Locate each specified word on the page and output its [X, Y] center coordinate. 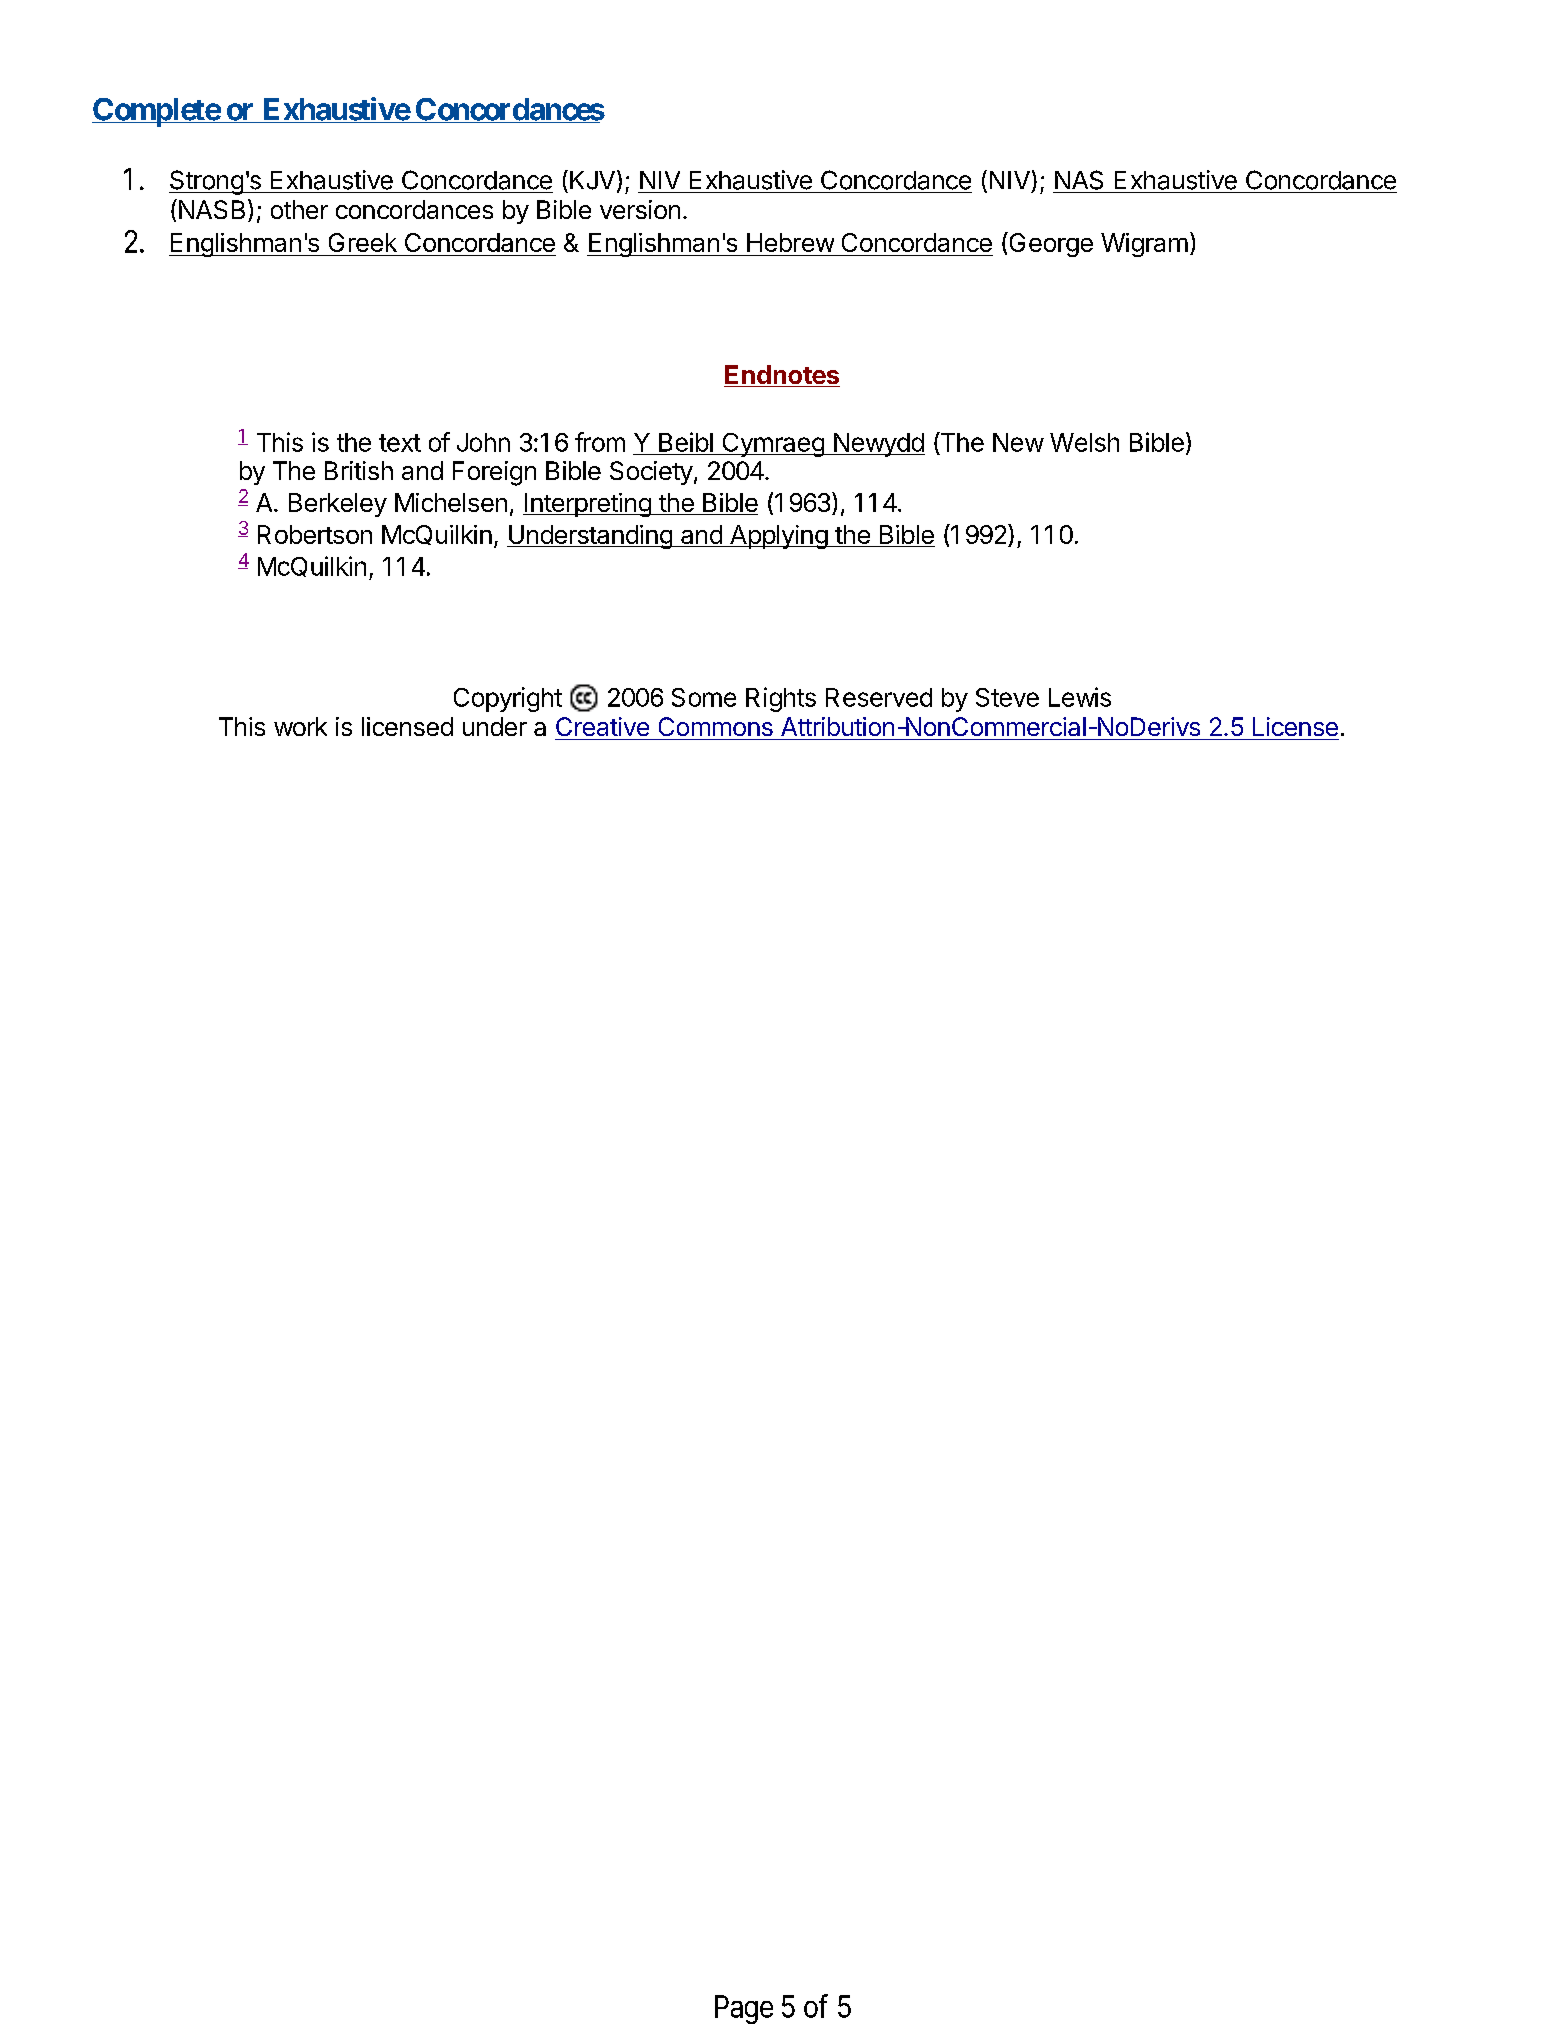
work [300, 726]
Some [704, 697]
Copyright [508, 699]
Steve [1007, 697]
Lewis [1080, 697]
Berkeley [338, 505]
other [299, 209]
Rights [781, 699]
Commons [716, 726]
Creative [602, 726]
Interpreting [588, 505]
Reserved [879, 697]
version [640, 209]
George [1050, 244]
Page [744, 2009]
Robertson [315, 534]
